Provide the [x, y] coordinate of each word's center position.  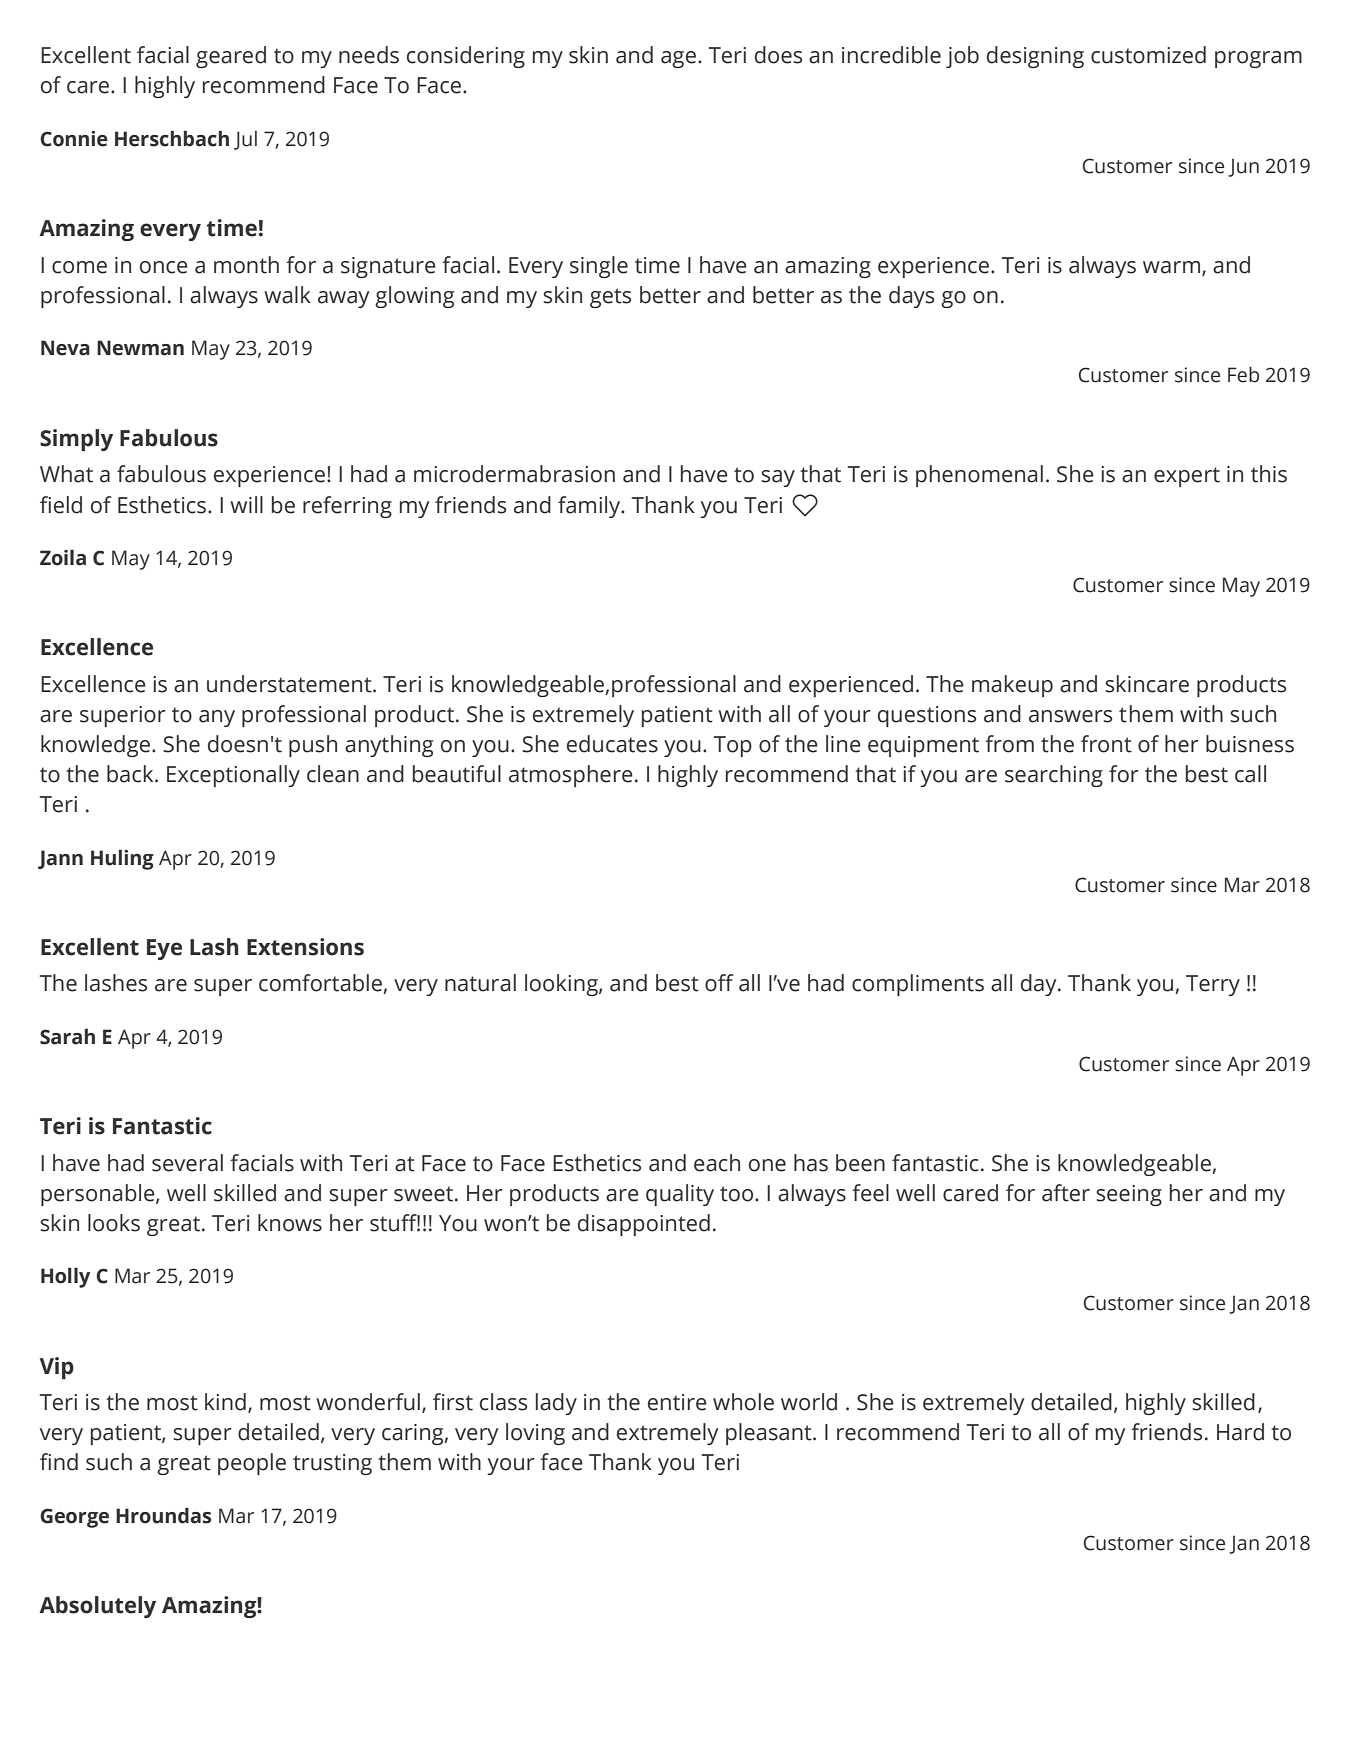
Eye [164, 949]
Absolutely [97, 1607]
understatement [290, 684]
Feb [1243, 375]
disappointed [644, 1225]
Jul [245, 140]
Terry [1213, 985]
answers [1070, 716]
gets [610, 298]
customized [1148, 55]
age [678, 59]
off [719, 983]
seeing [1129, 1195]
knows [290, 1223]
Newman [140, 348]
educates [612, 744]
